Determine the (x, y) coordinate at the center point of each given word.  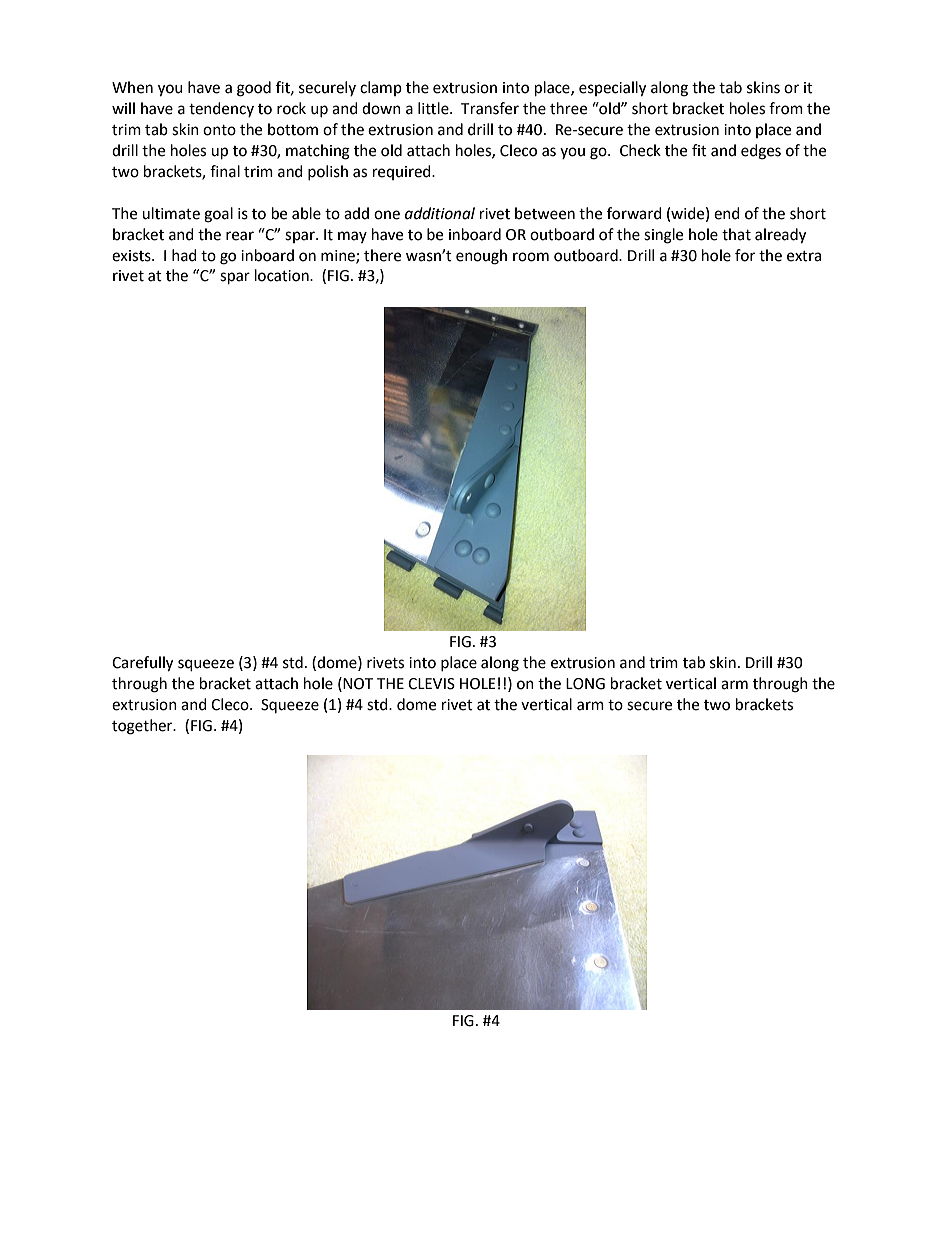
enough (481, 257)
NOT (358, 684)
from (786, 108)
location (283, 275)
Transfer (490, 108)
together (143, 727)
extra (804, 256)
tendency (221, 109)
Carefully (142, 664)
